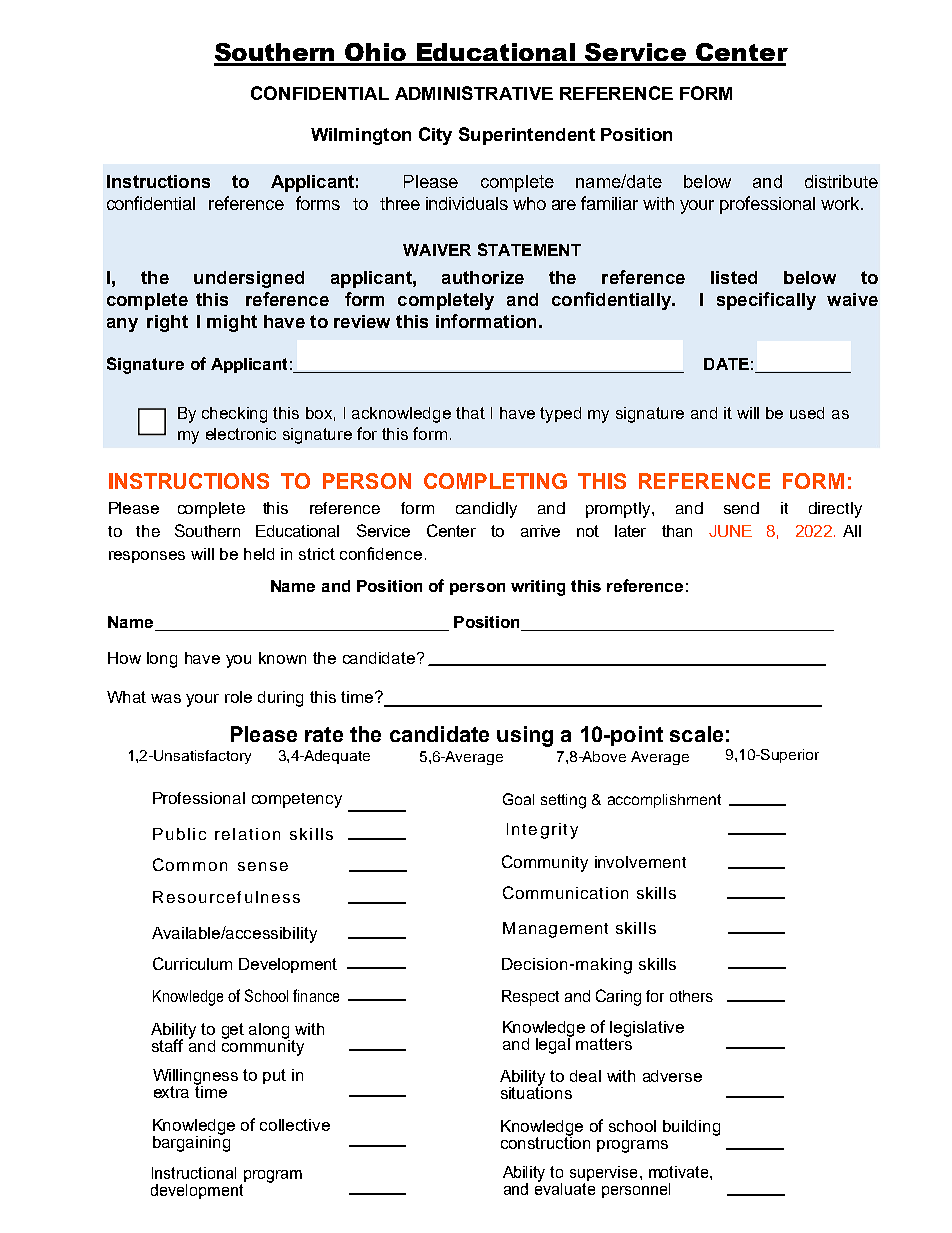  I want to click on others, so click(691, 996).
